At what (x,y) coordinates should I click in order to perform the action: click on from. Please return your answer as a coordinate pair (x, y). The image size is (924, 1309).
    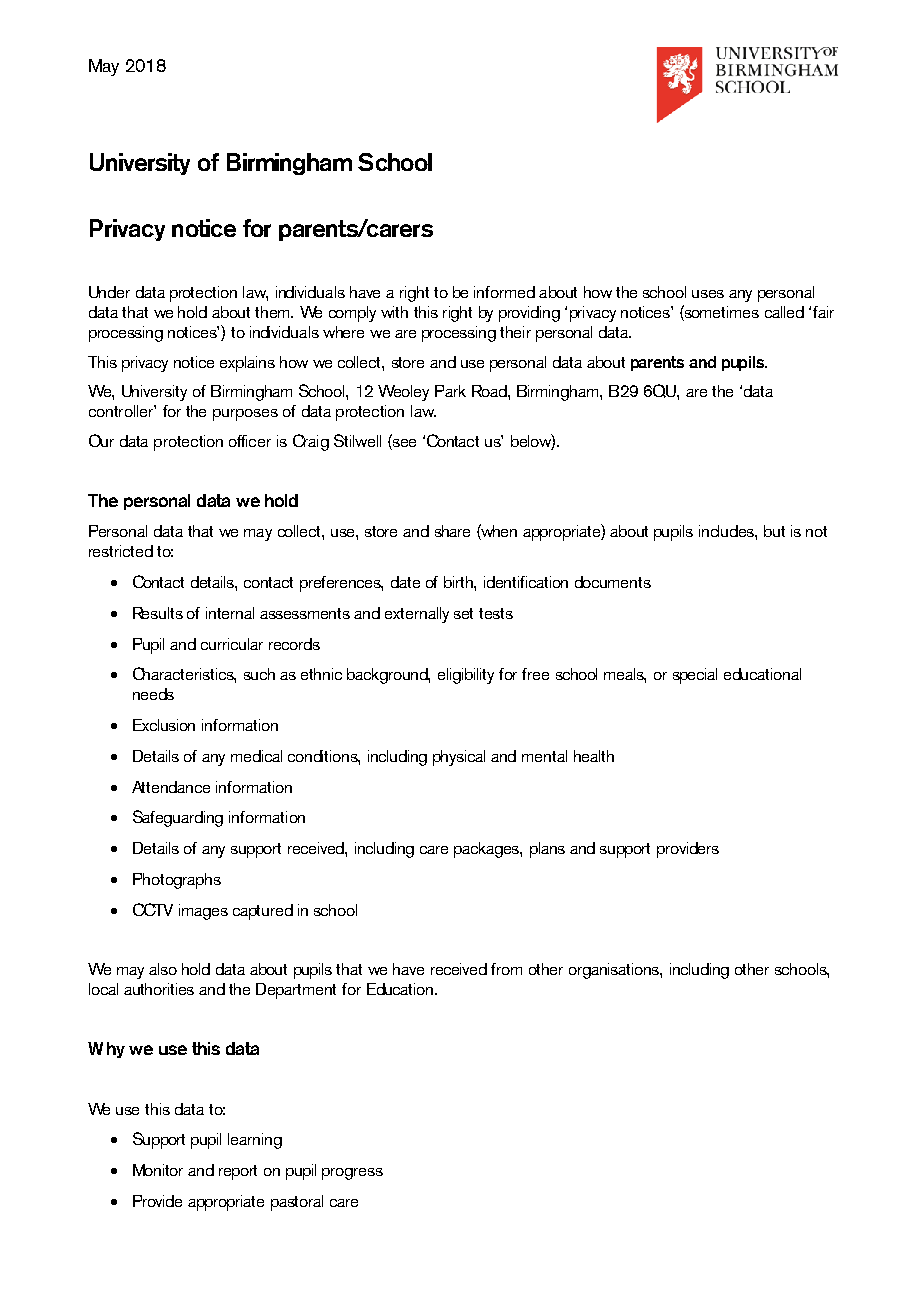
    Looking at the image, I should click on (506, 969).
